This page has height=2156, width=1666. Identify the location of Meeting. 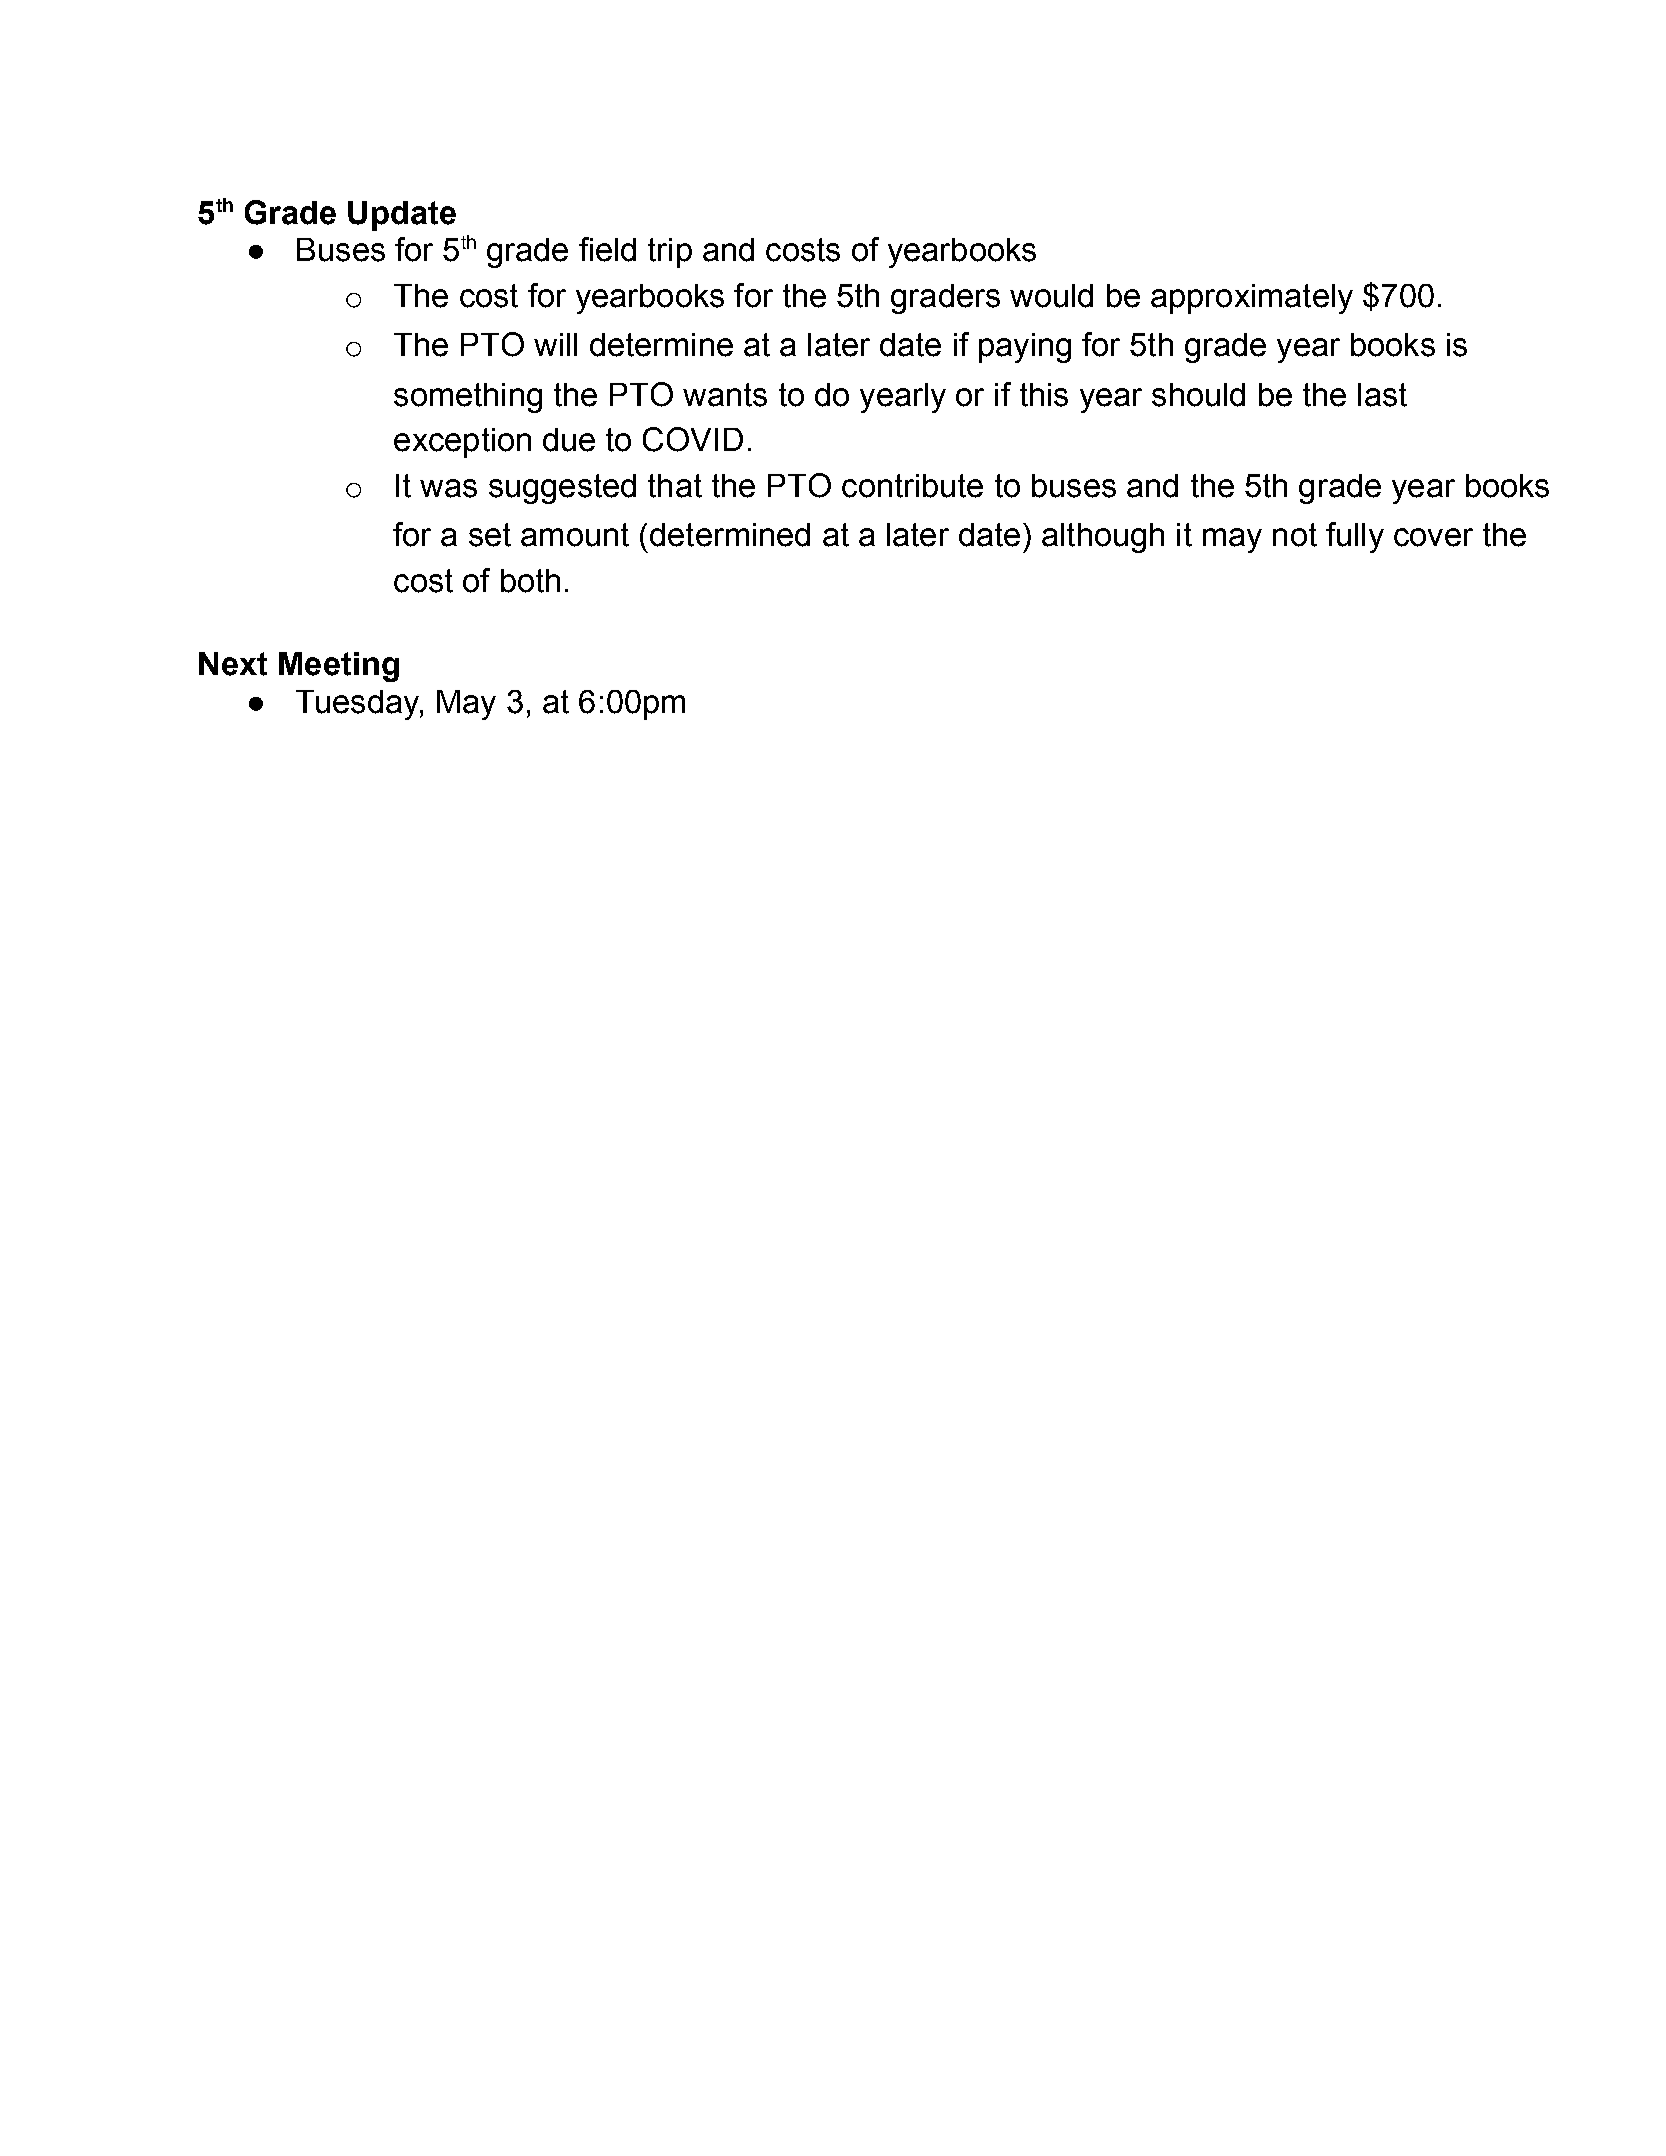
(339, 667).
